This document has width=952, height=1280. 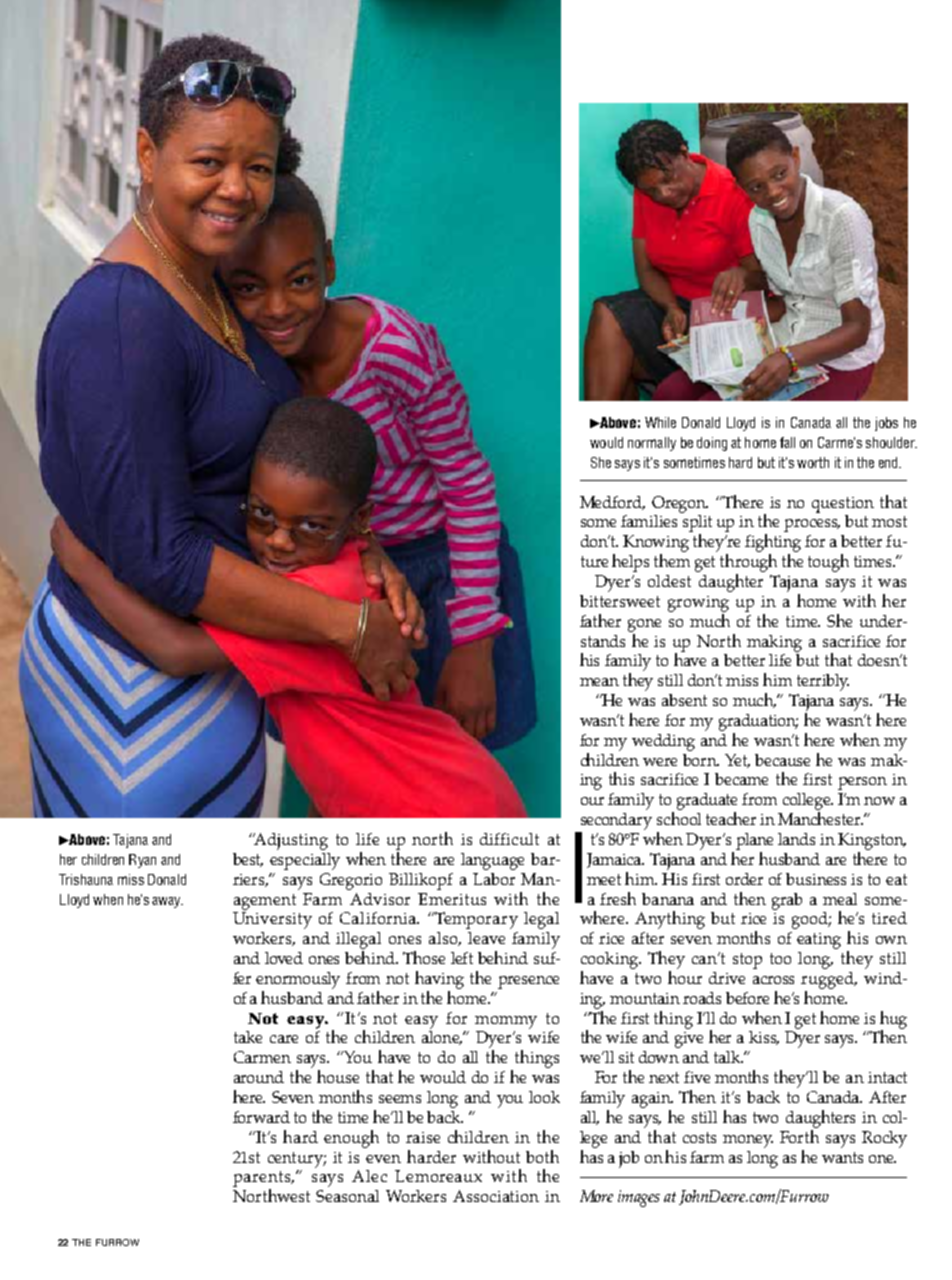 I want to click on kiss, so click(x=764, y=1038).
